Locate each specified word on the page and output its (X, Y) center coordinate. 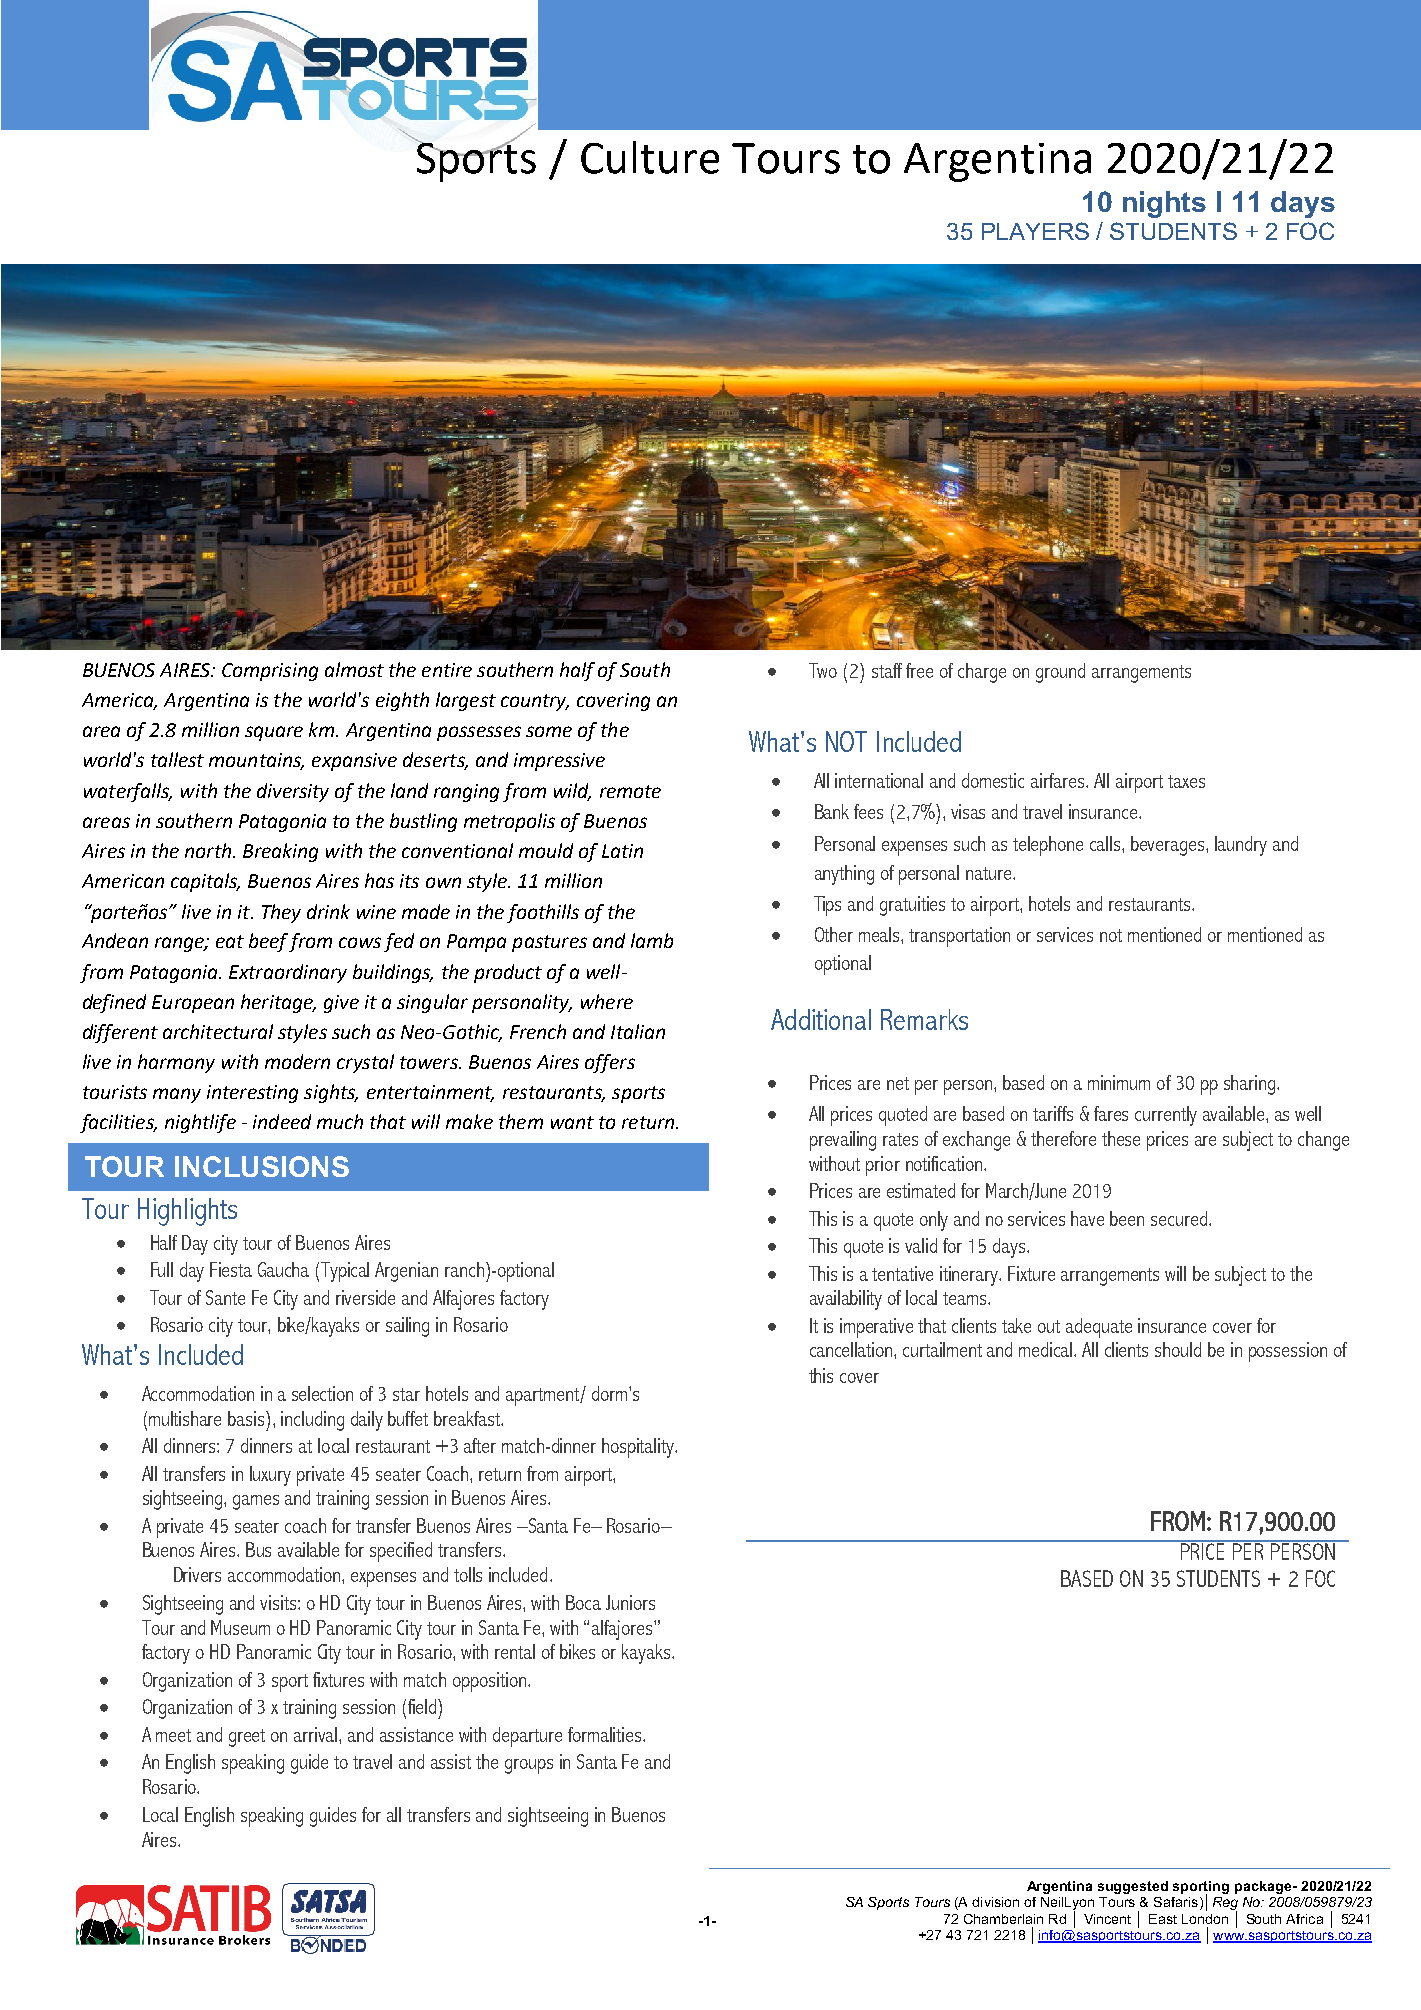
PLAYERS (1035, 231)
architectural (218, 1031)
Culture (650, 157)
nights (1164, 204)
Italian (638, 1031)
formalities (606, 1734)
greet (247, 1738)
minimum (1119, 1082)
